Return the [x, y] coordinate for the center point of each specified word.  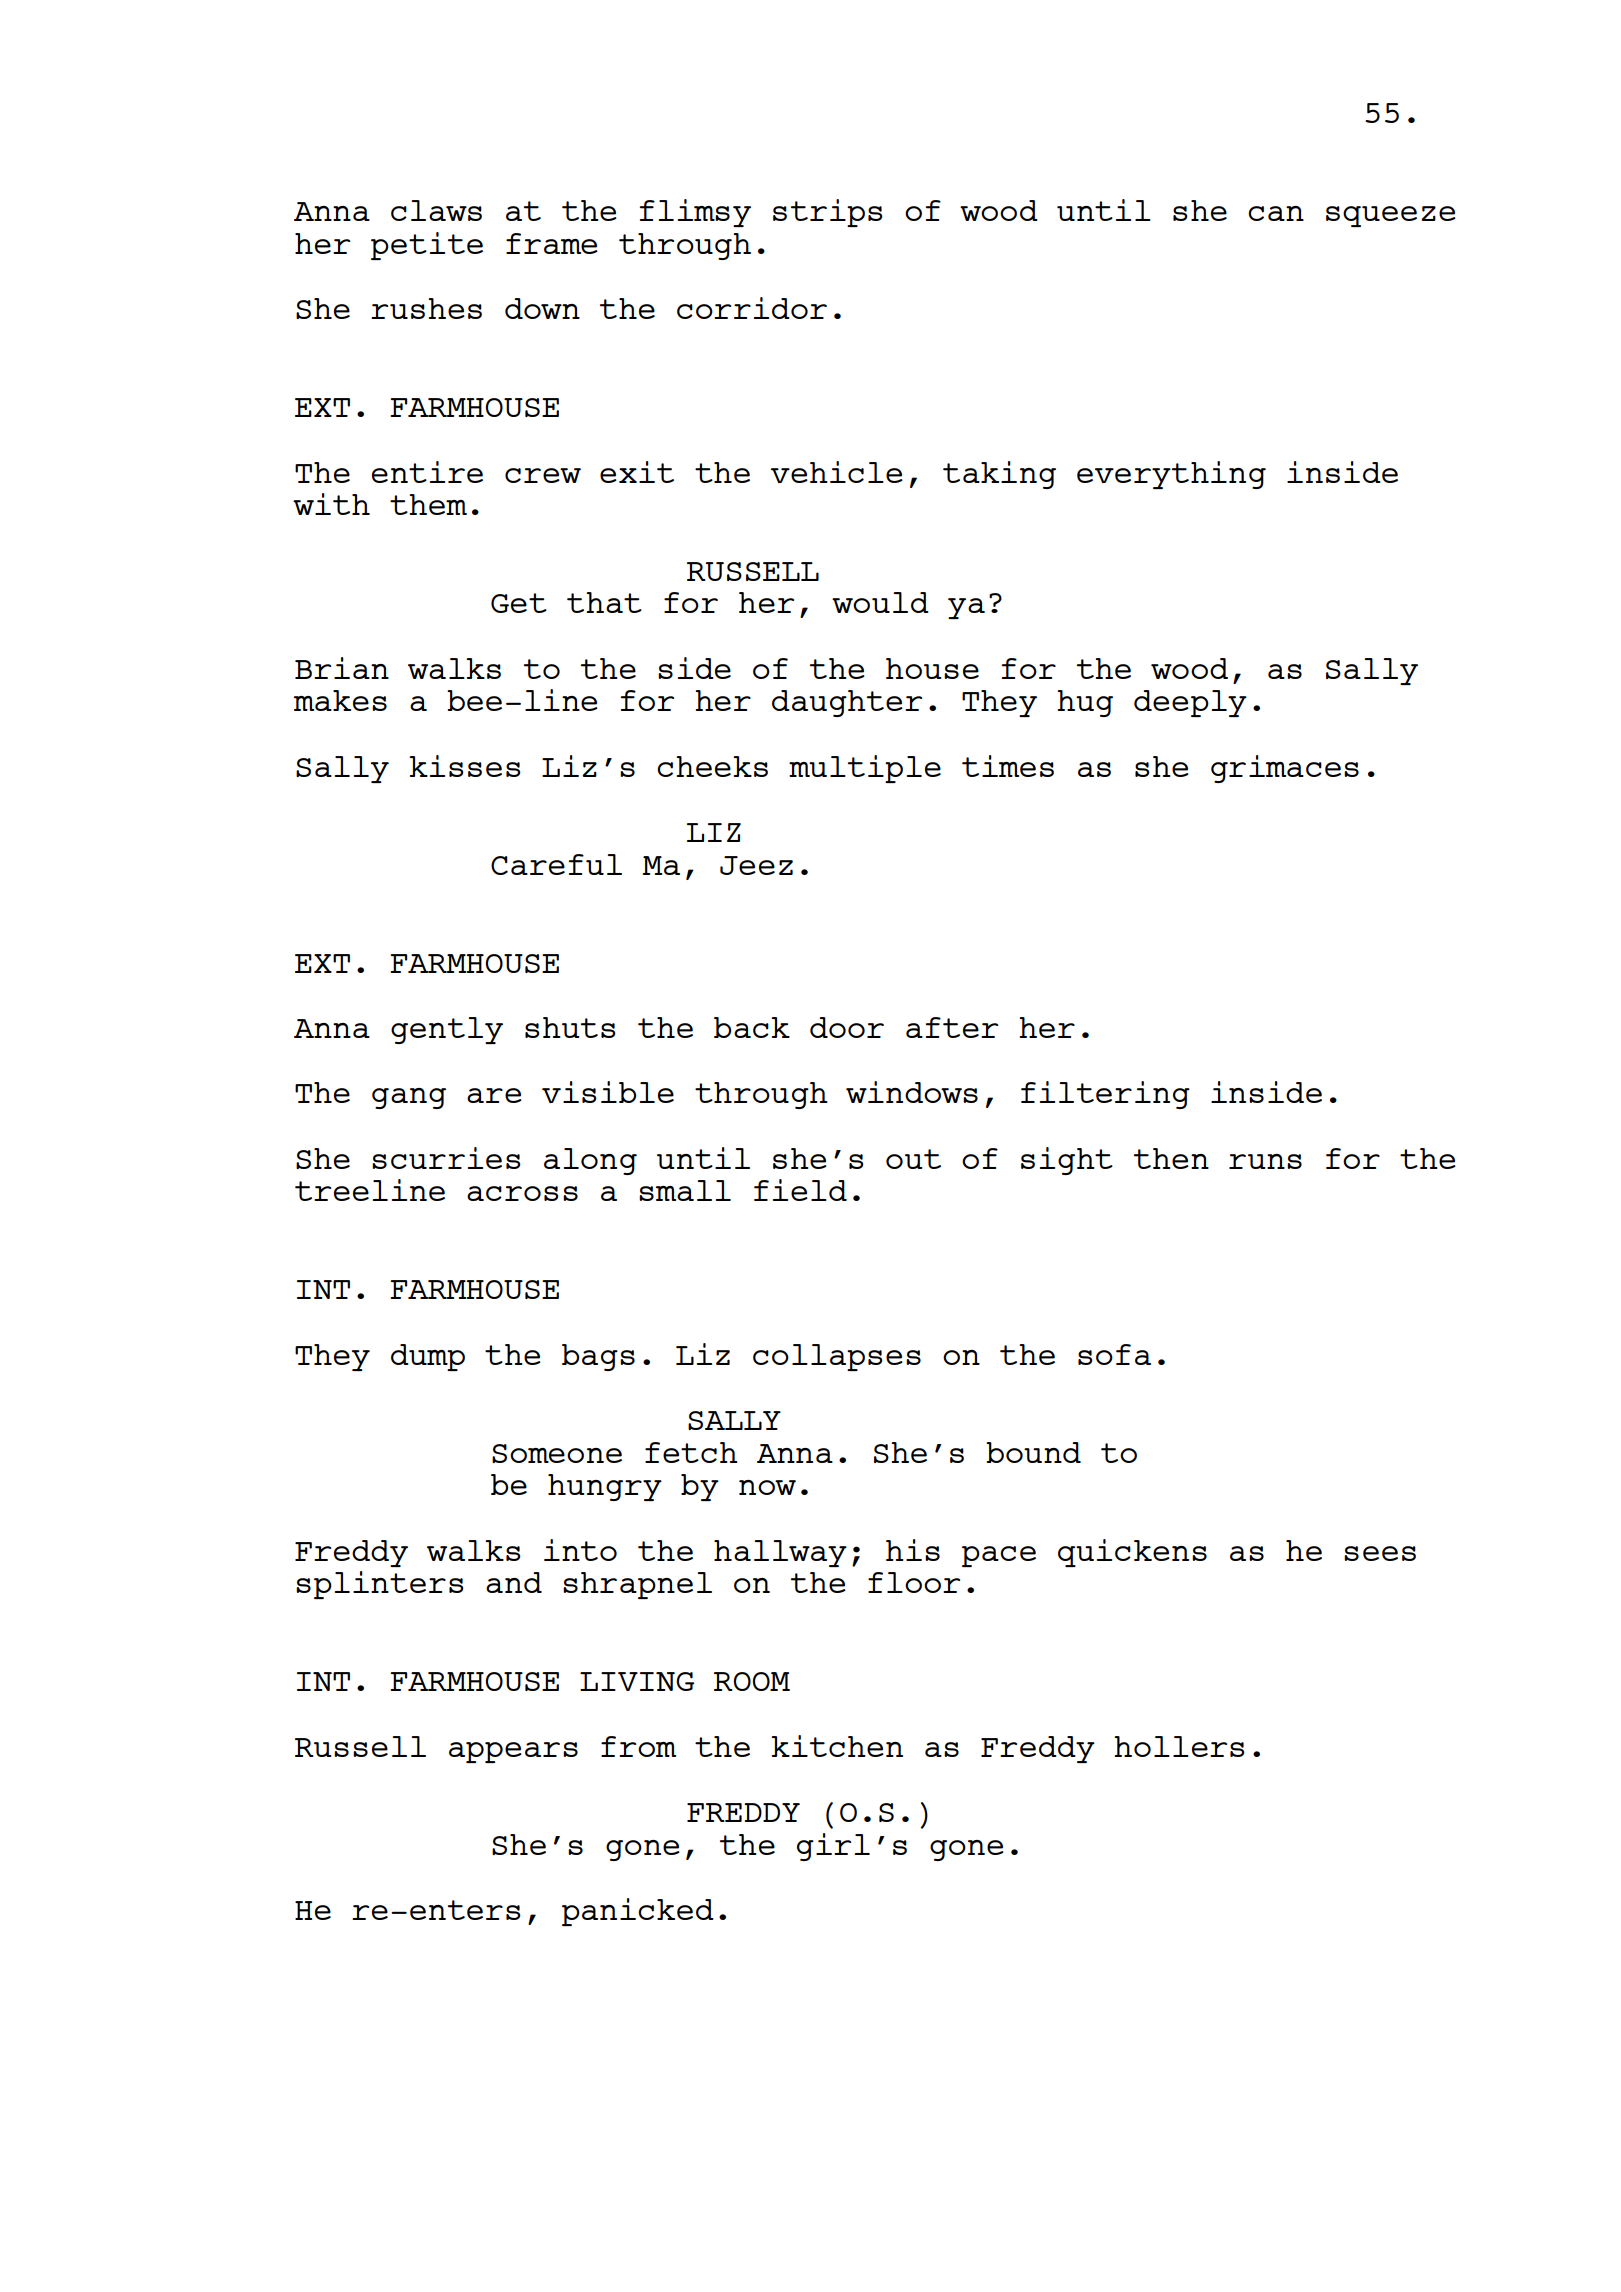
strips [827, 213]
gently [447, 1030]
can [1276, 213]
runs [1265, 1161]
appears [513, 1752]
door [847, 1027]
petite [427, 246]
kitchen [837, 1746]
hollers [1179, 1746]
